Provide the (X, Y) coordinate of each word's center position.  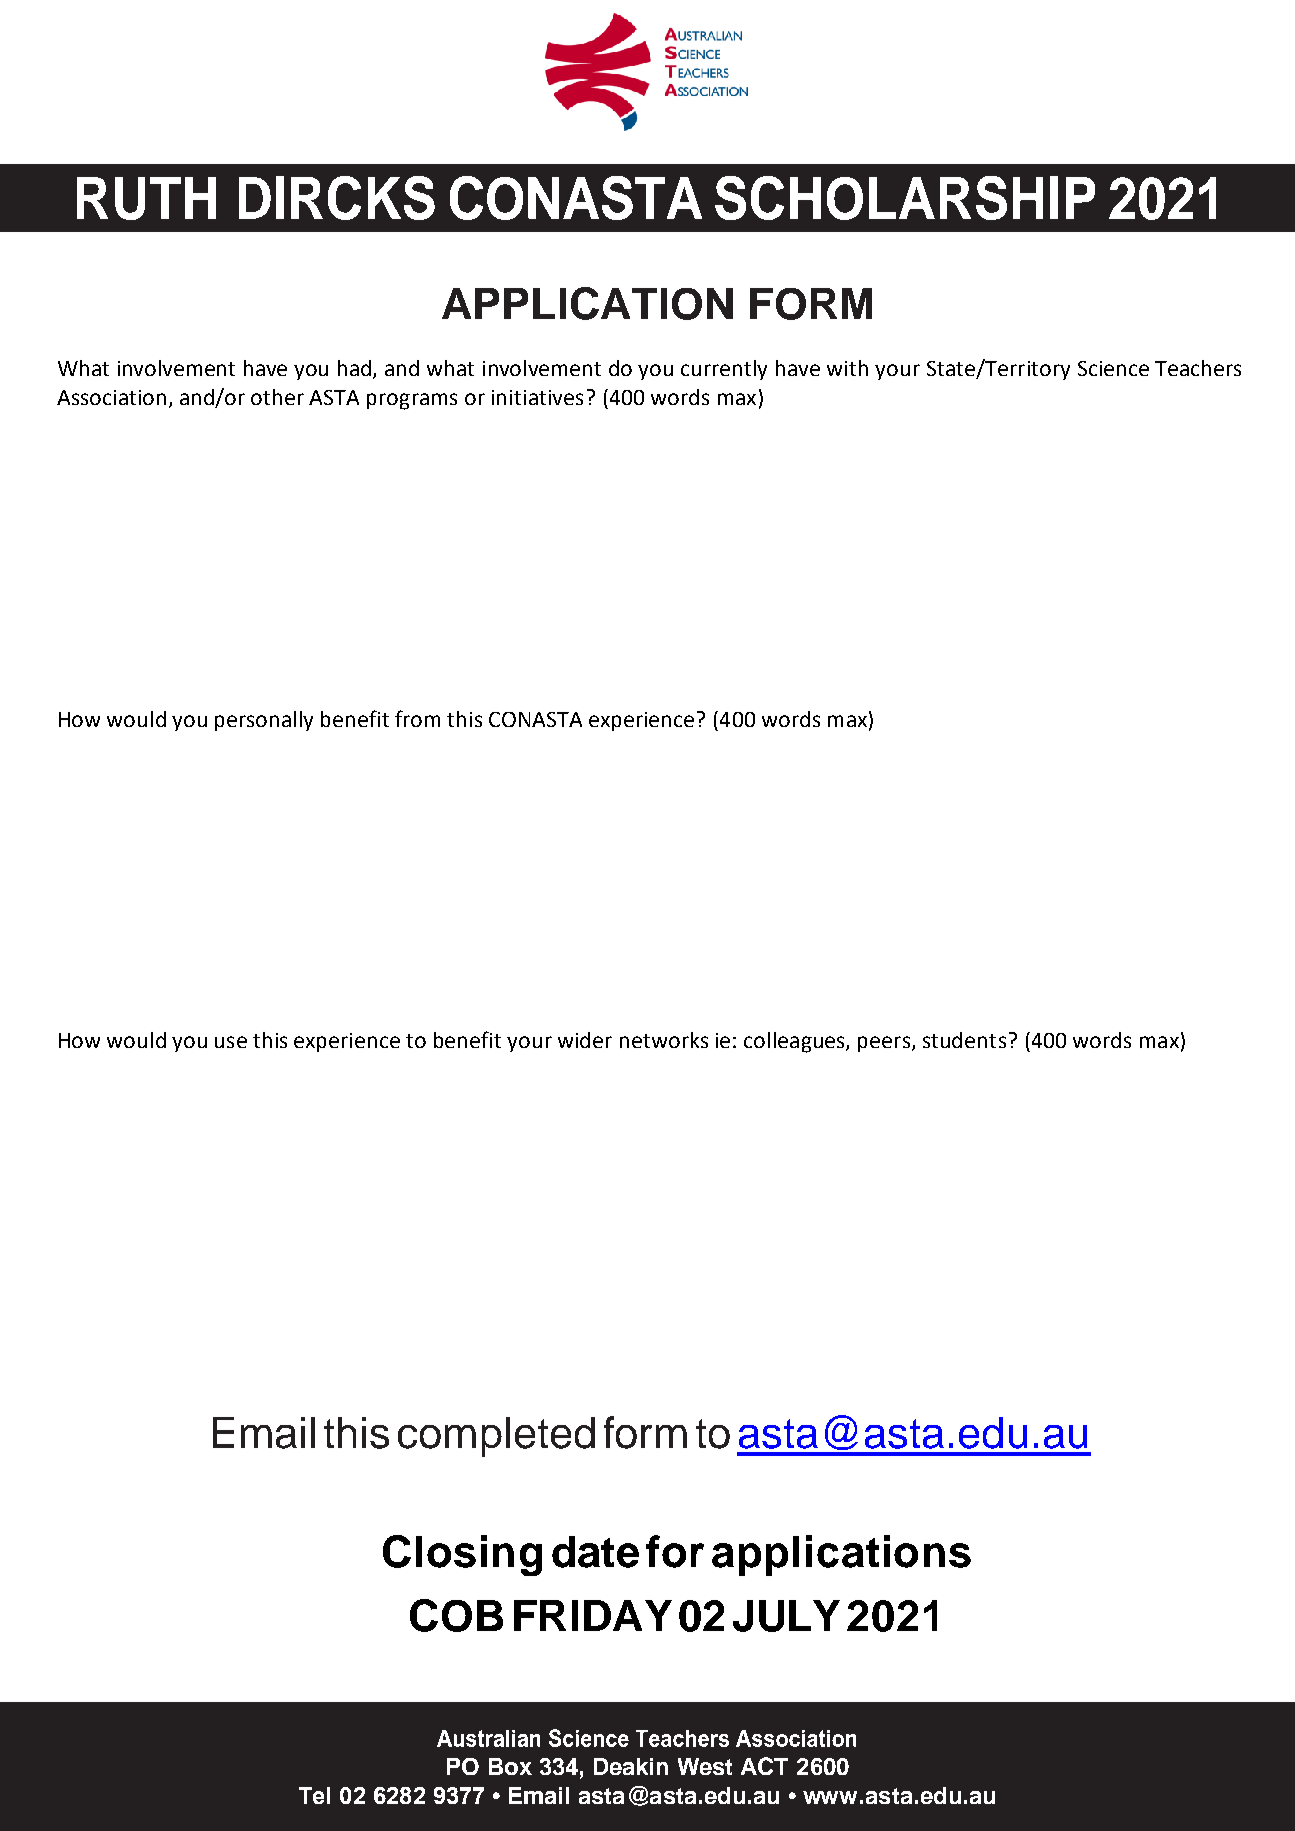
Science (1113, 368)
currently (724, 370)
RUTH (146, 198)
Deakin (631, 1766)
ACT (764, 1766)
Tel (314, 1795)
